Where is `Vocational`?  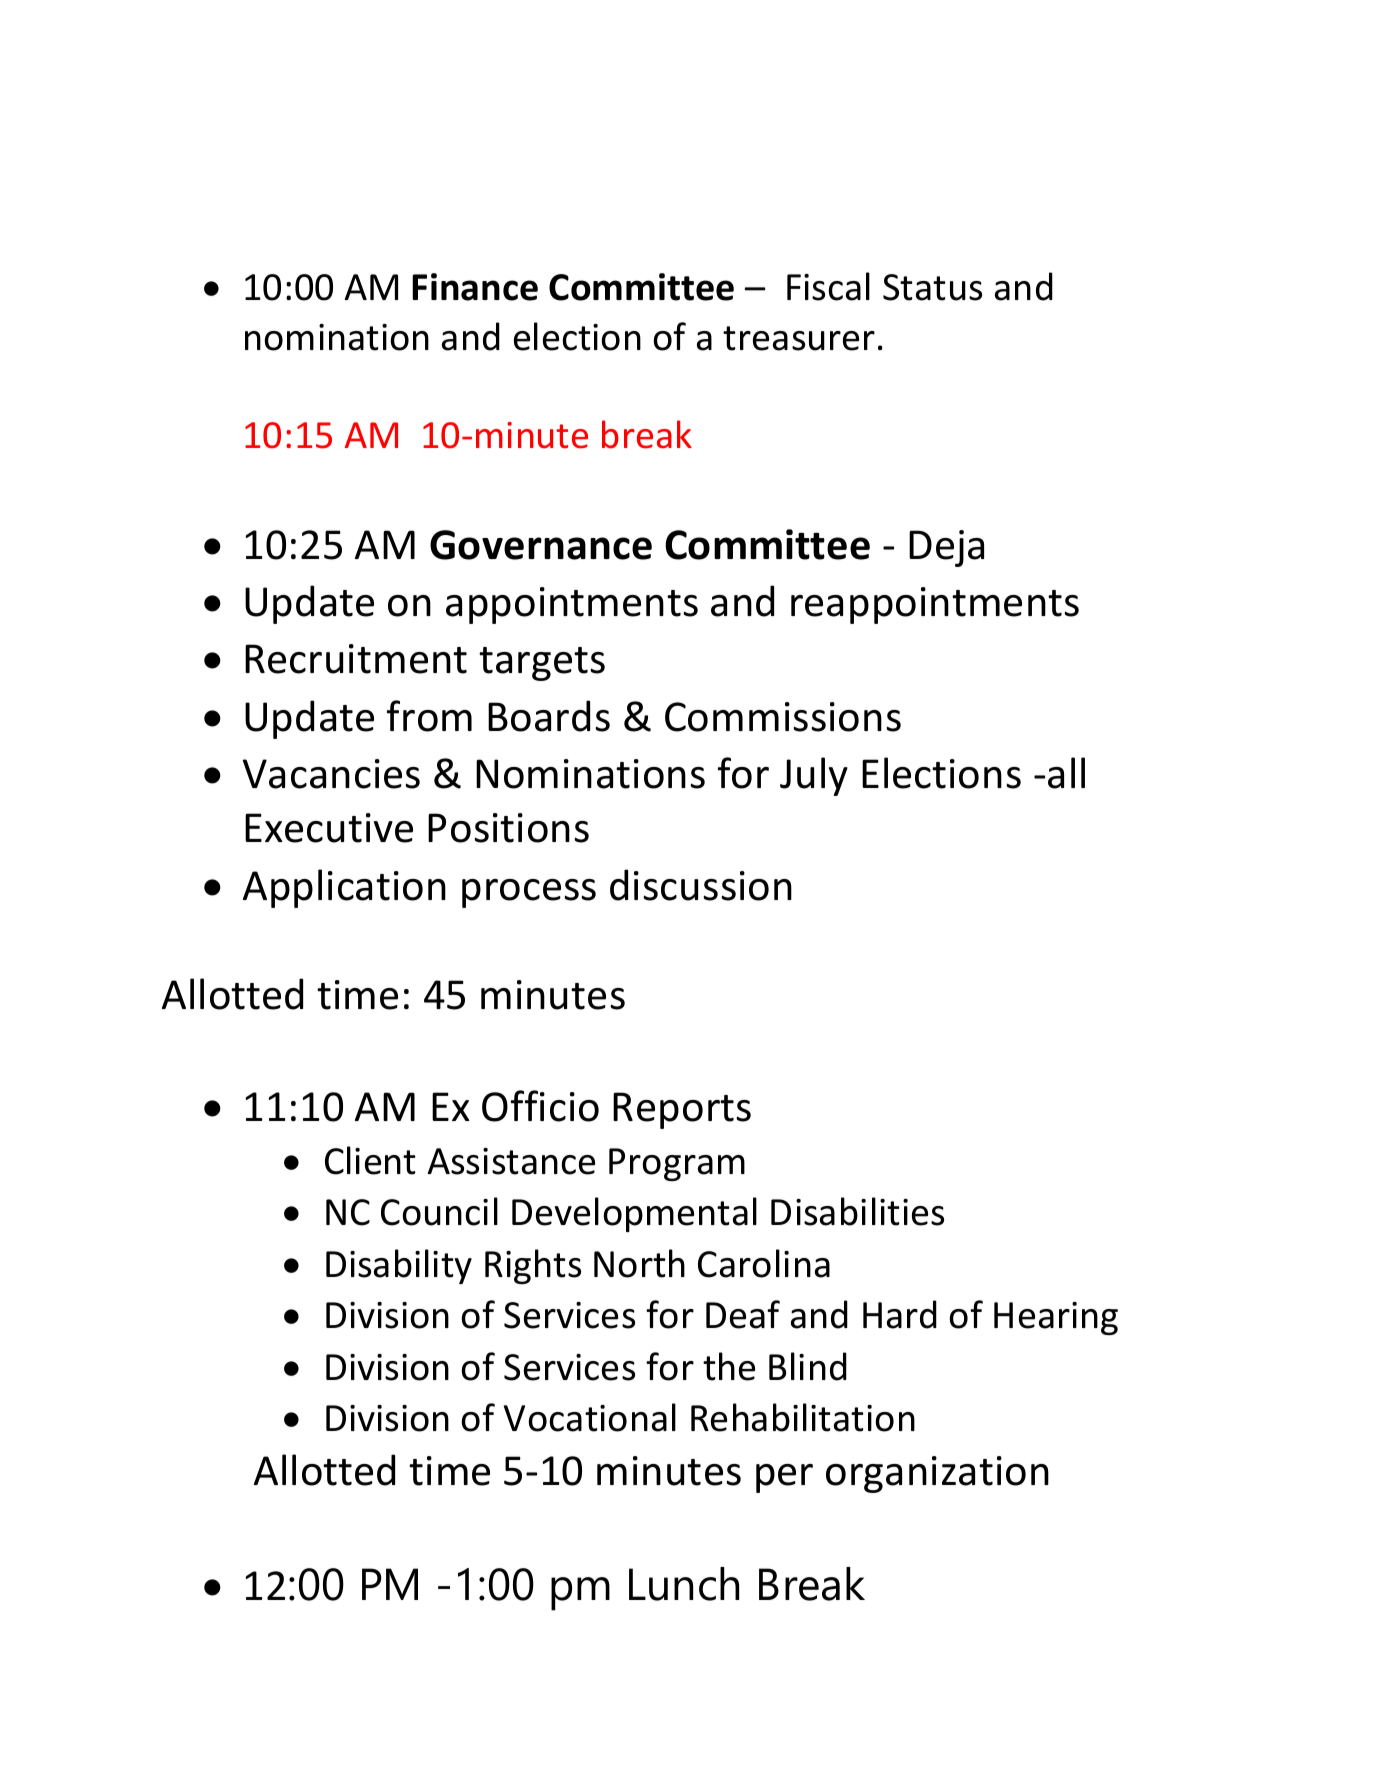 Vocational is located at coordinates (590, 1417).
